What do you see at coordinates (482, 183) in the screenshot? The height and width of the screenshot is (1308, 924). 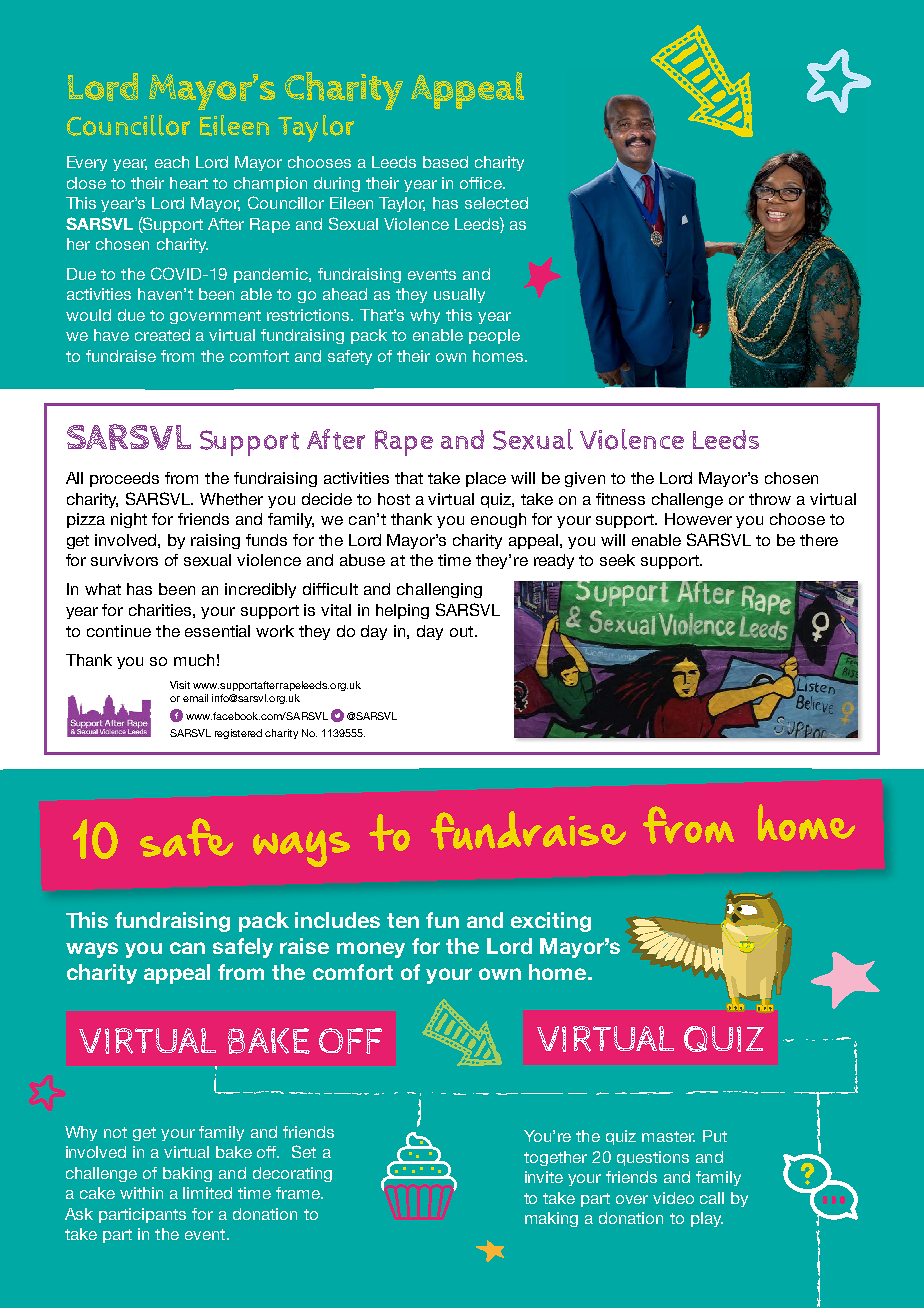 I see `office` at bounding box center [482, 183].
